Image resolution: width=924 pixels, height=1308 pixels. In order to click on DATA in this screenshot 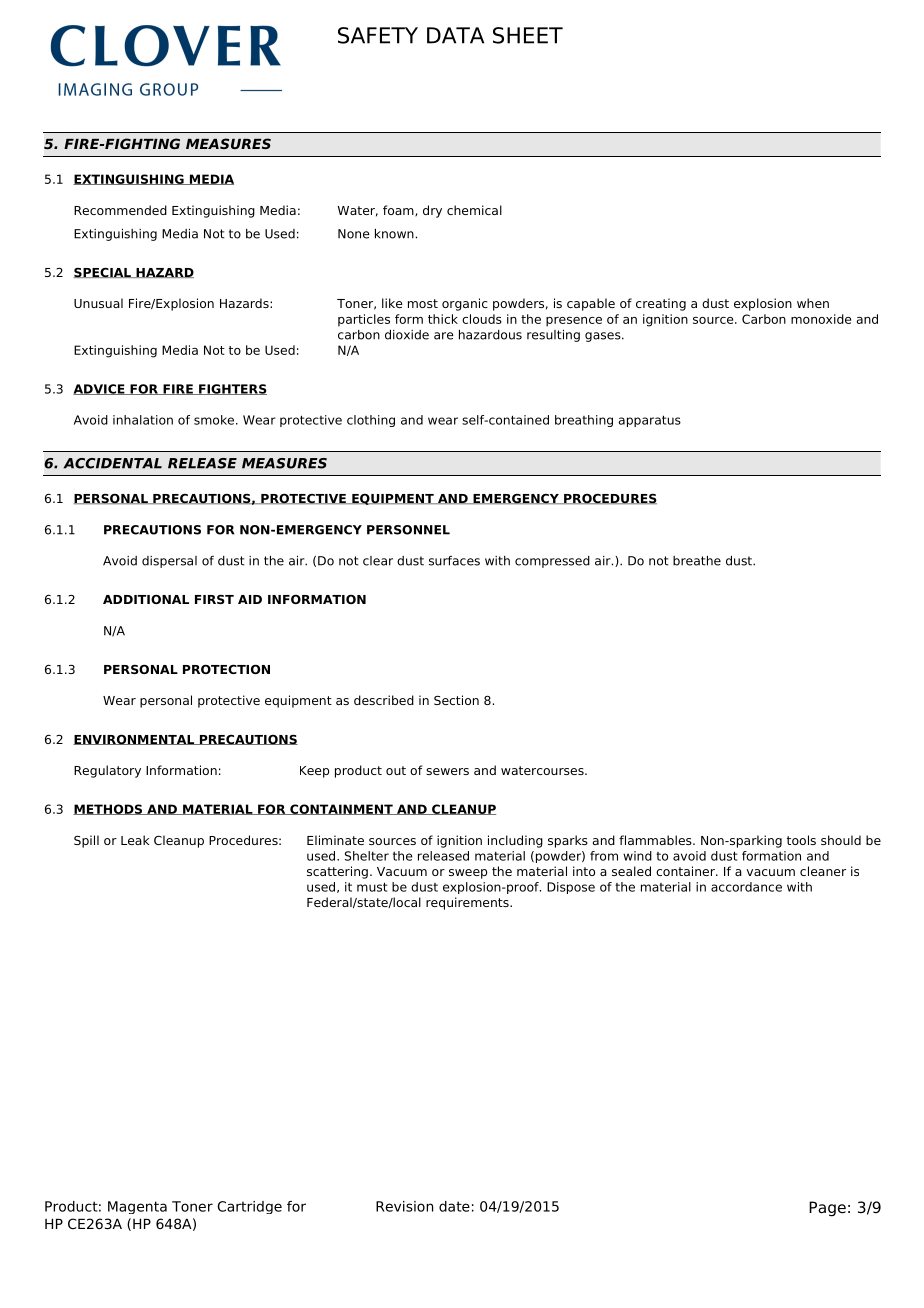, I will do `click(455, 35)`.
